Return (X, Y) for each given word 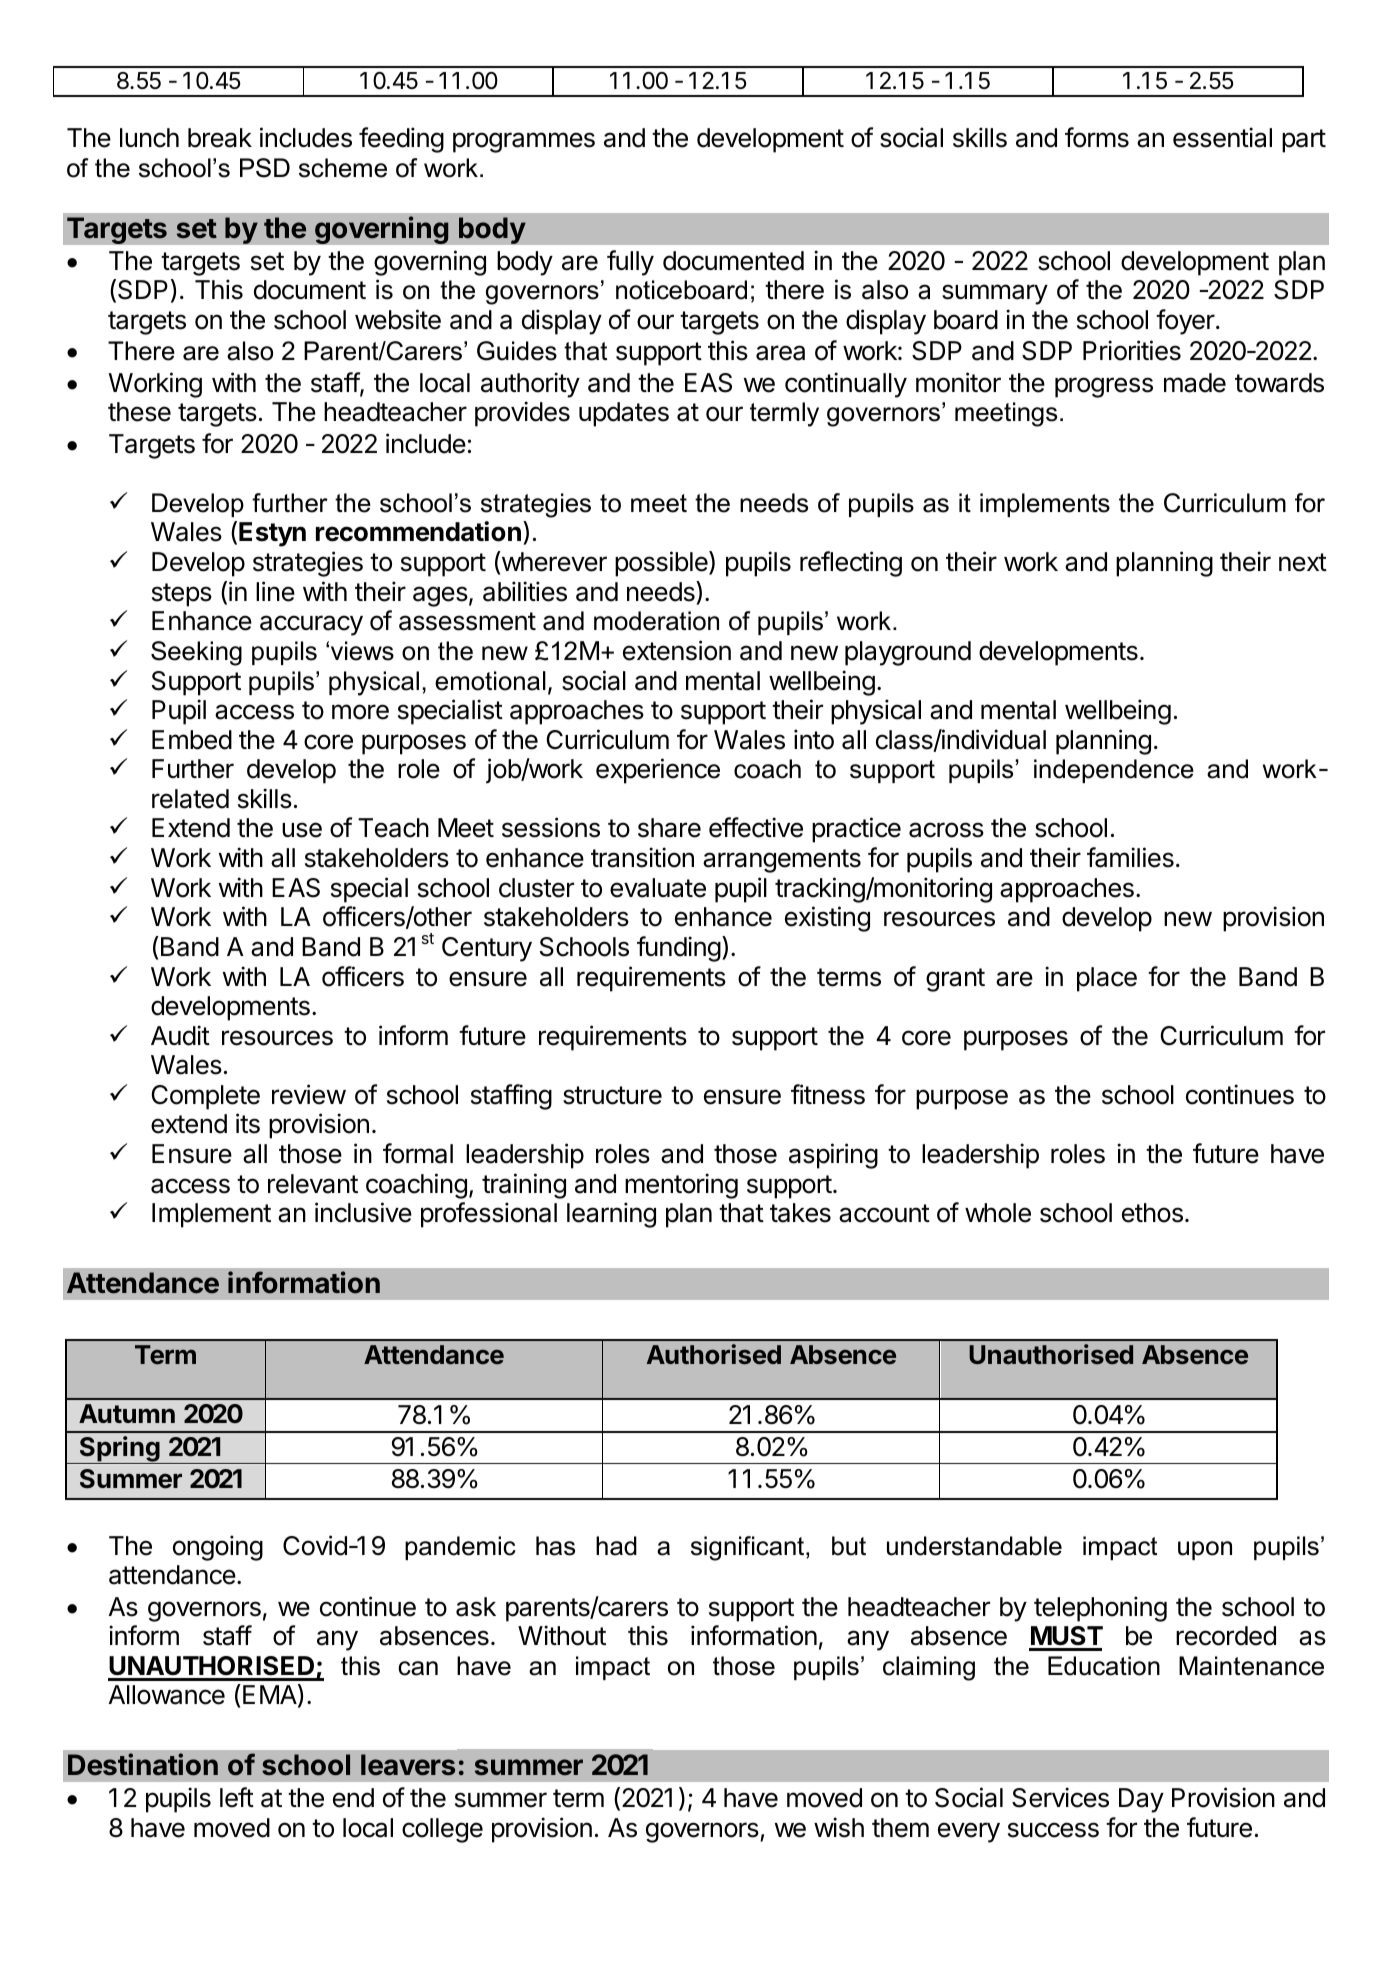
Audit (180, 1035)
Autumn (127, 1413)
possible (662, 564)
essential (1222, 137)
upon (1205, 1550)
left (237, 1797)
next (1303, 562)
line (275, 591)
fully (630, 263)
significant (749, 1548)
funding (679, 949)
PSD (265, 168)
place (1107, 979)
